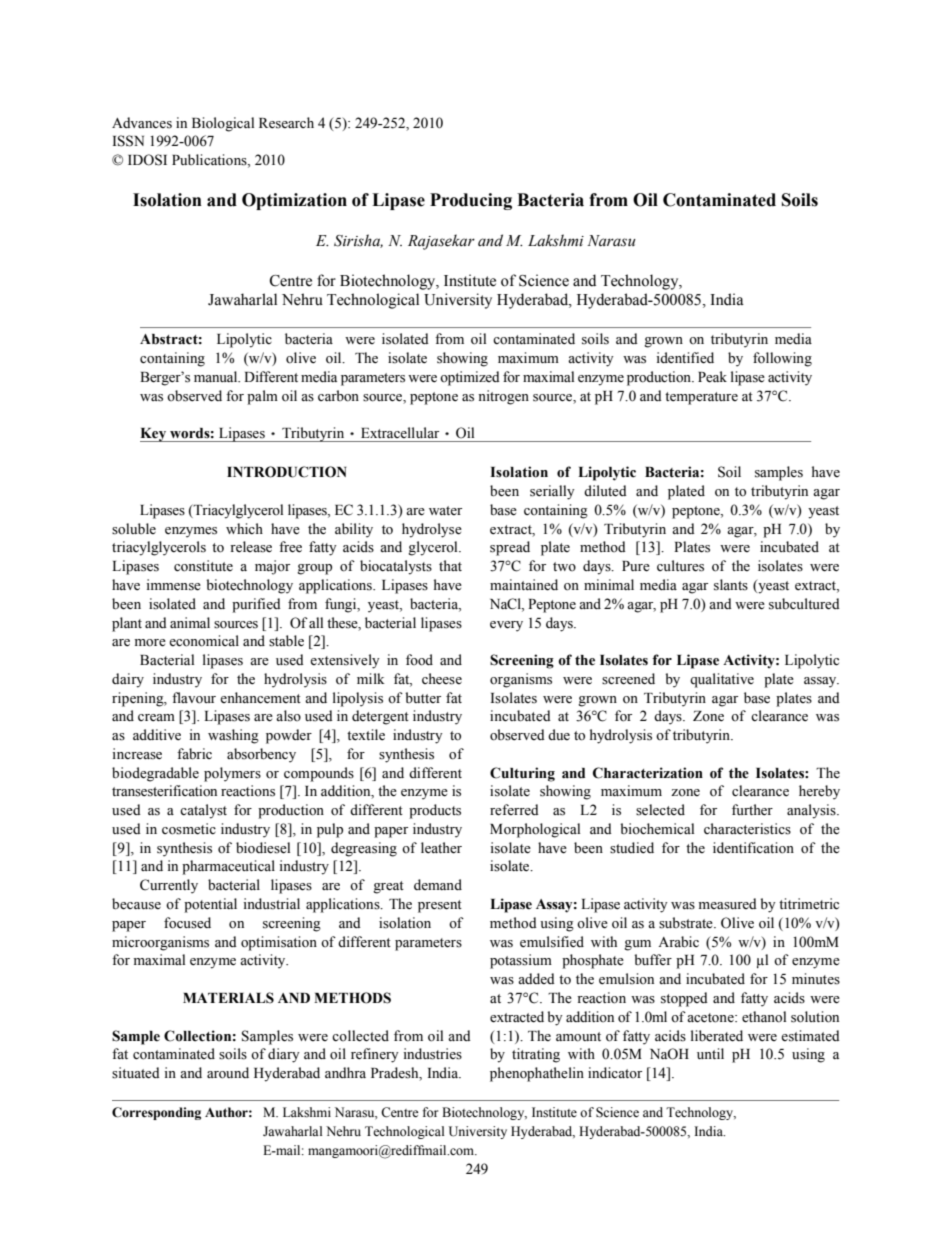 Image resolution: width=952 pixels, height=1233 pixels. I want to click on Biological, so click(223, 124).
